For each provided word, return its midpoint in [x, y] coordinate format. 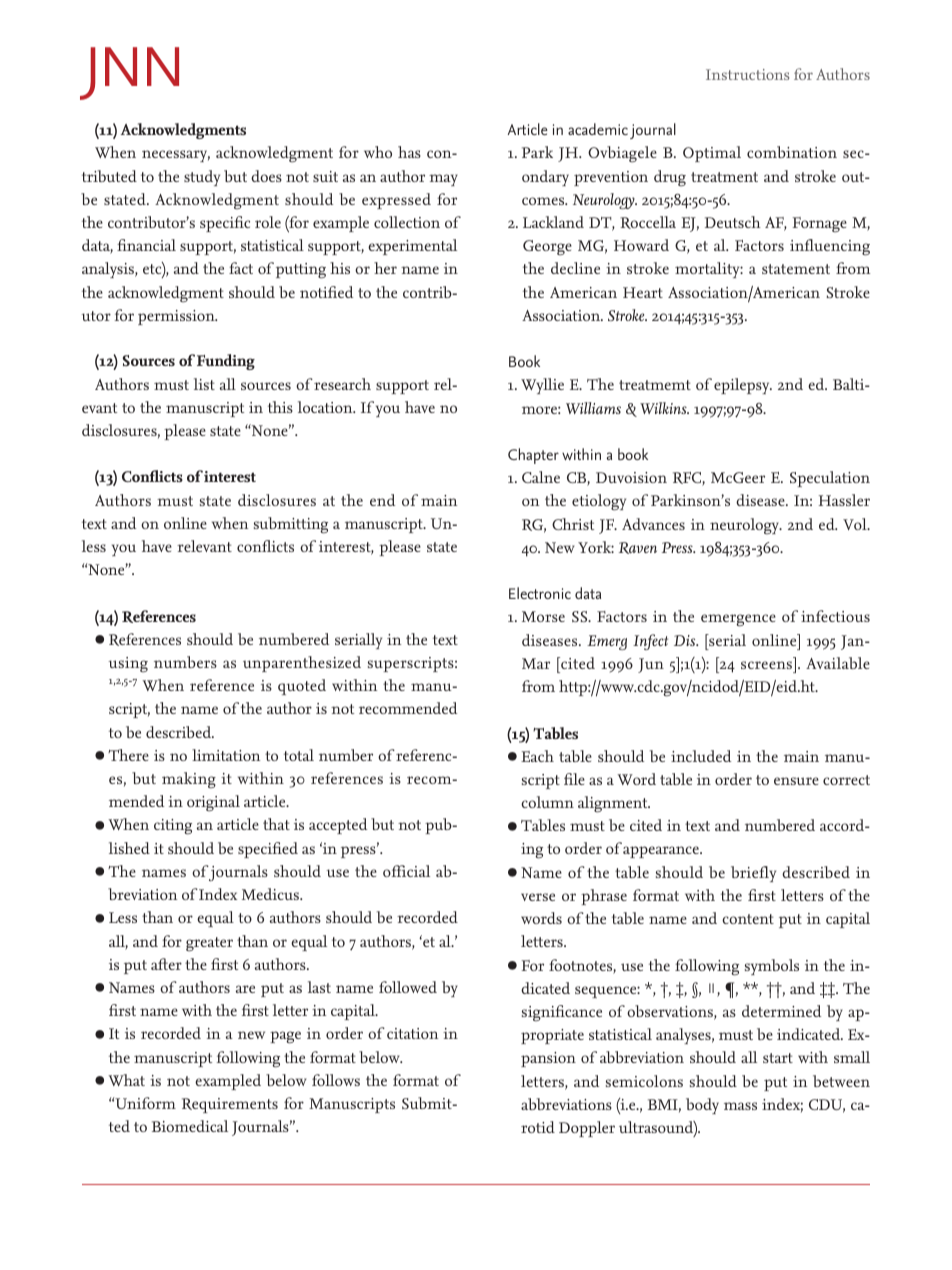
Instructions [747, 74]
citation [412, 1033]
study [202, 178]
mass [740, 1106]
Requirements [230, 1105]
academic [598, 129]
